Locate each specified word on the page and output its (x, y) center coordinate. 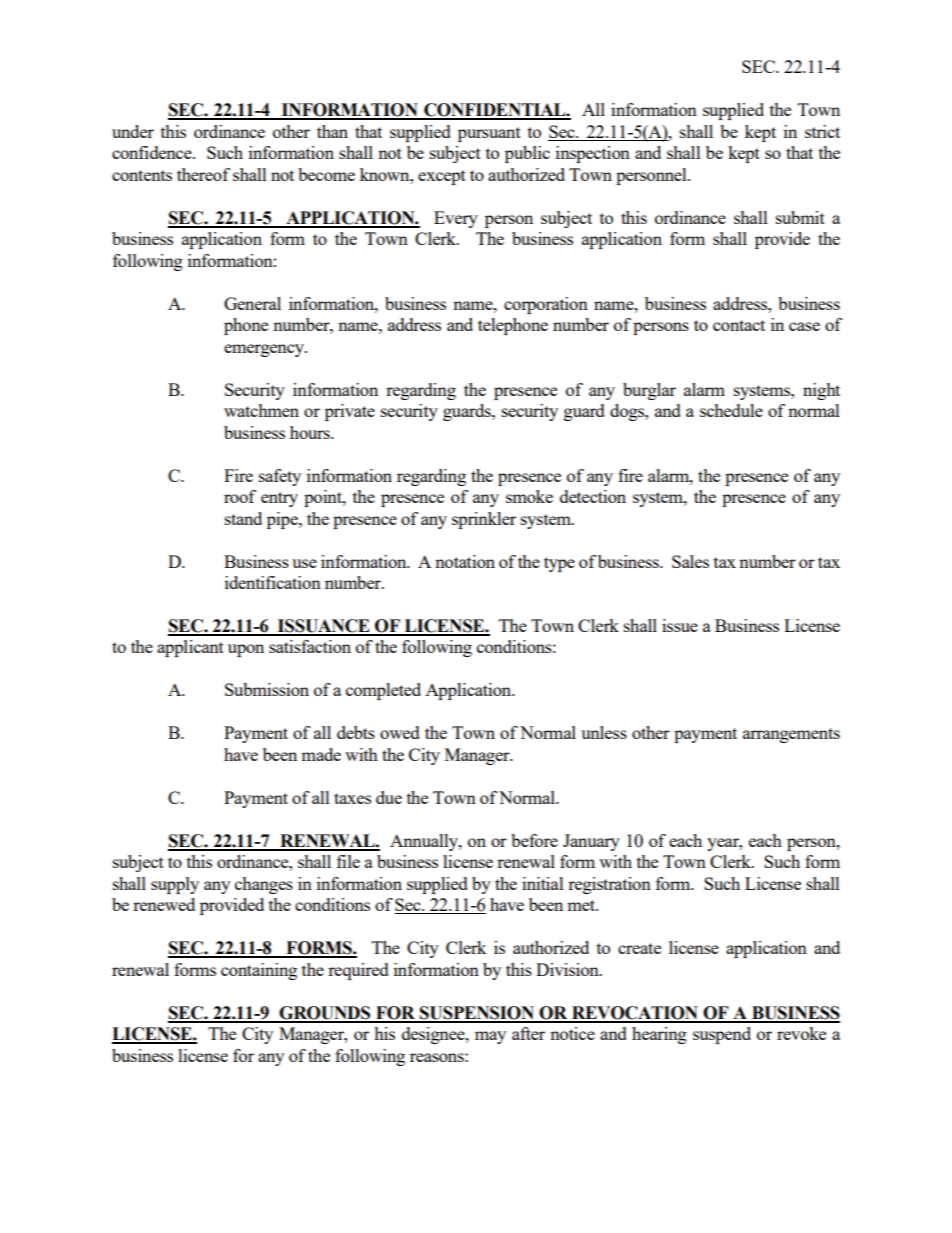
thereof (203, 174)
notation (465, 561)
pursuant (489, 134)
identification (273, 582)
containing (259, 971)
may (490, 1037)
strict (822, 131)
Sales (690, 561)
